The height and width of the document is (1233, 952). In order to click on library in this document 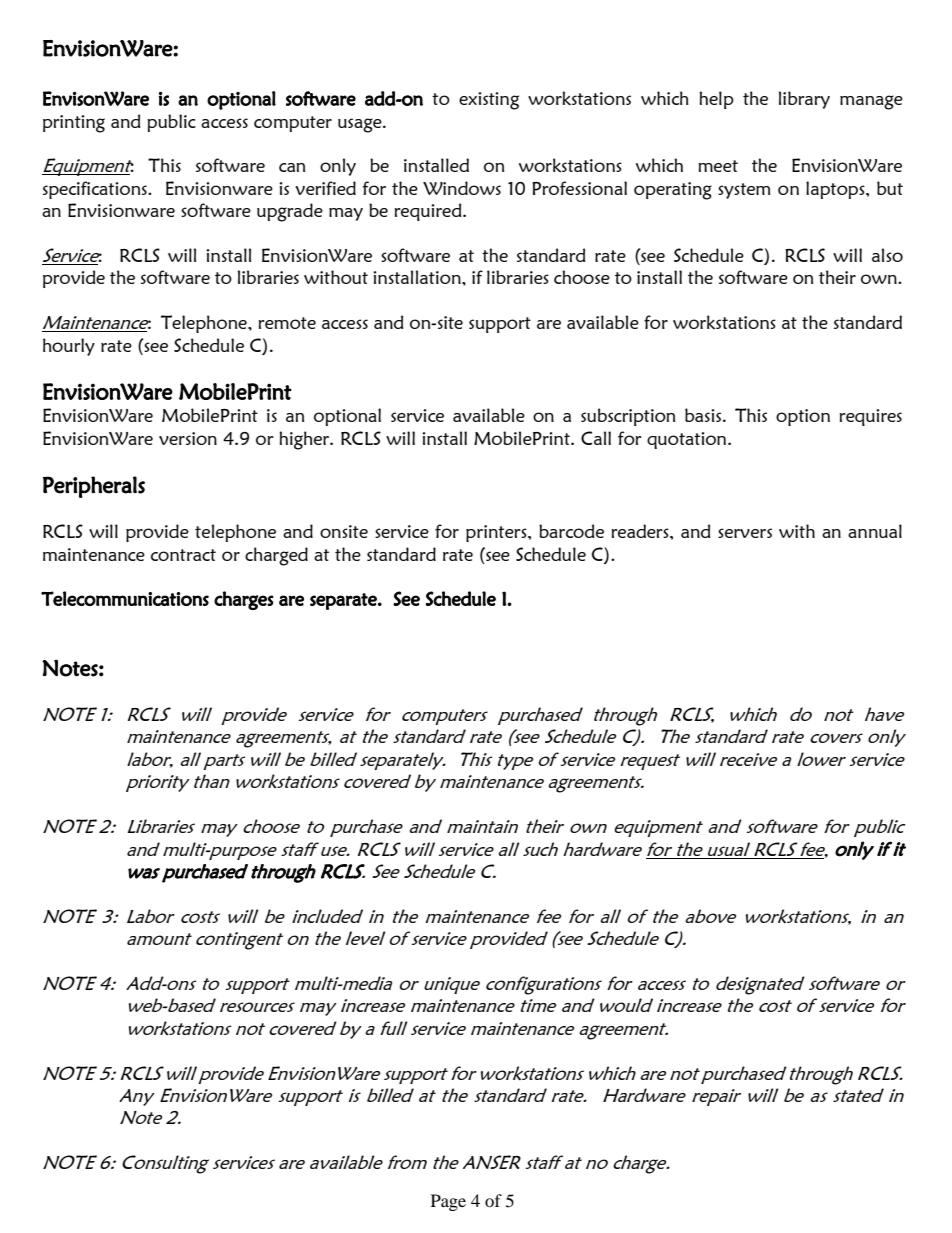, I will do `click(804, 100)`.
